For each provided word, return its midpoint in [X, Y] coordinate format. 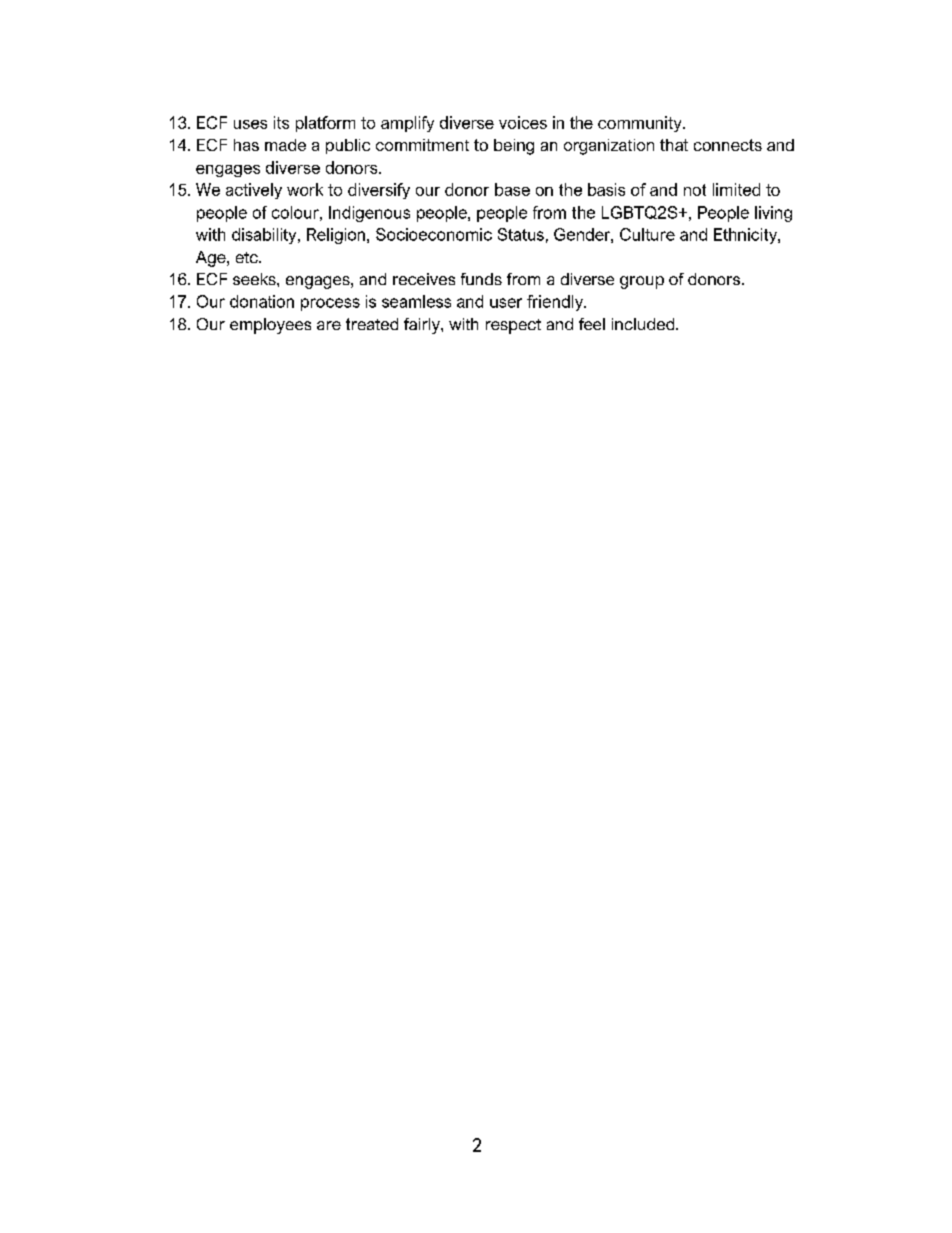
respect [513, 326]
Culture [647, 234]
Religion [336, 236]
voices [523, 122]
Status [521, 234]
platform [325, 124]
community [641, 124]
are [329, 325]
